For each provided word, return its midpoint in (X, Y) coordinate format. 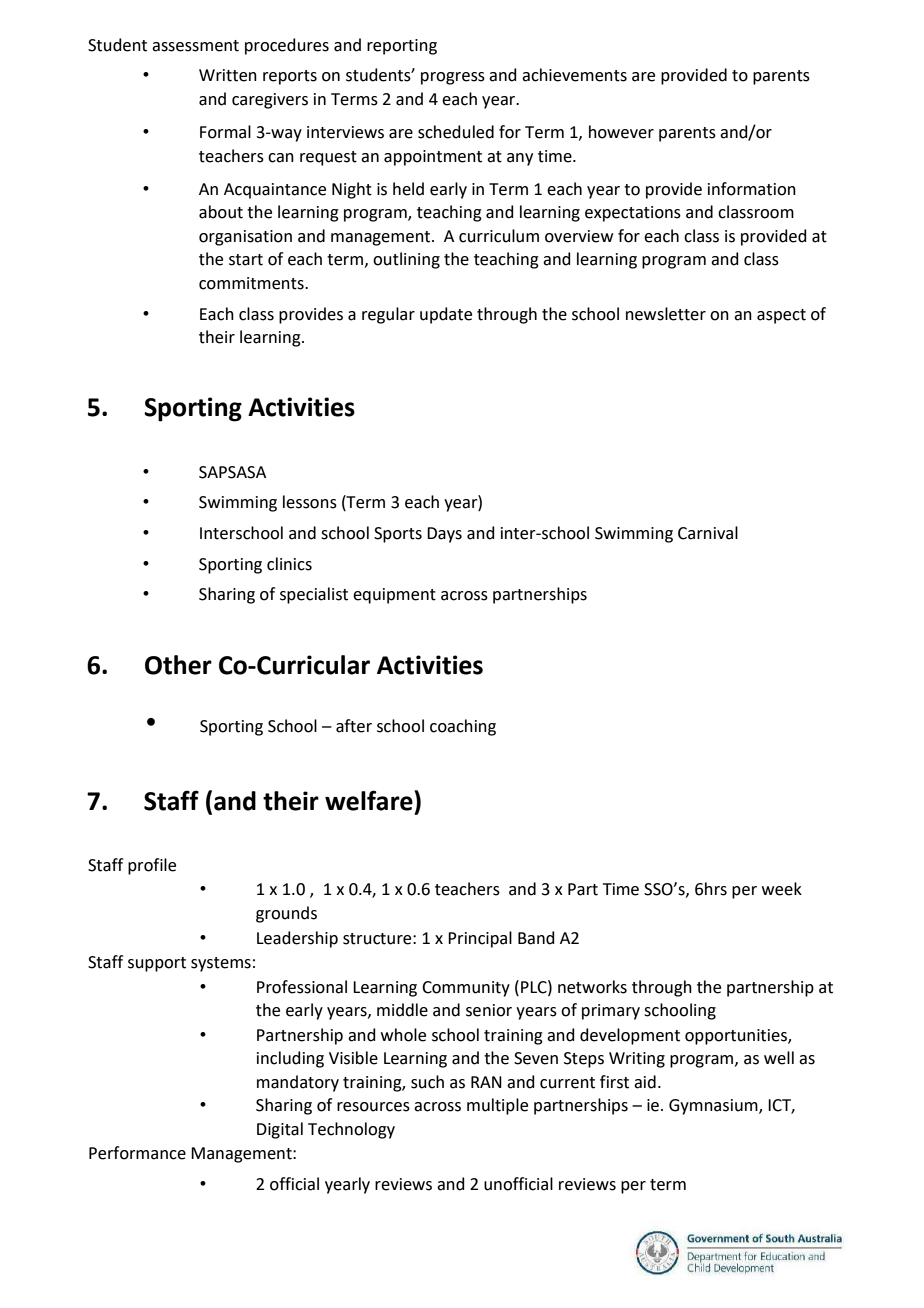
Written (228, 75)
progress (453, 78)
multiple (497, 1106)
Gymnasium (714, 1107)
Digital (280, 1130)
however (621, 132)
